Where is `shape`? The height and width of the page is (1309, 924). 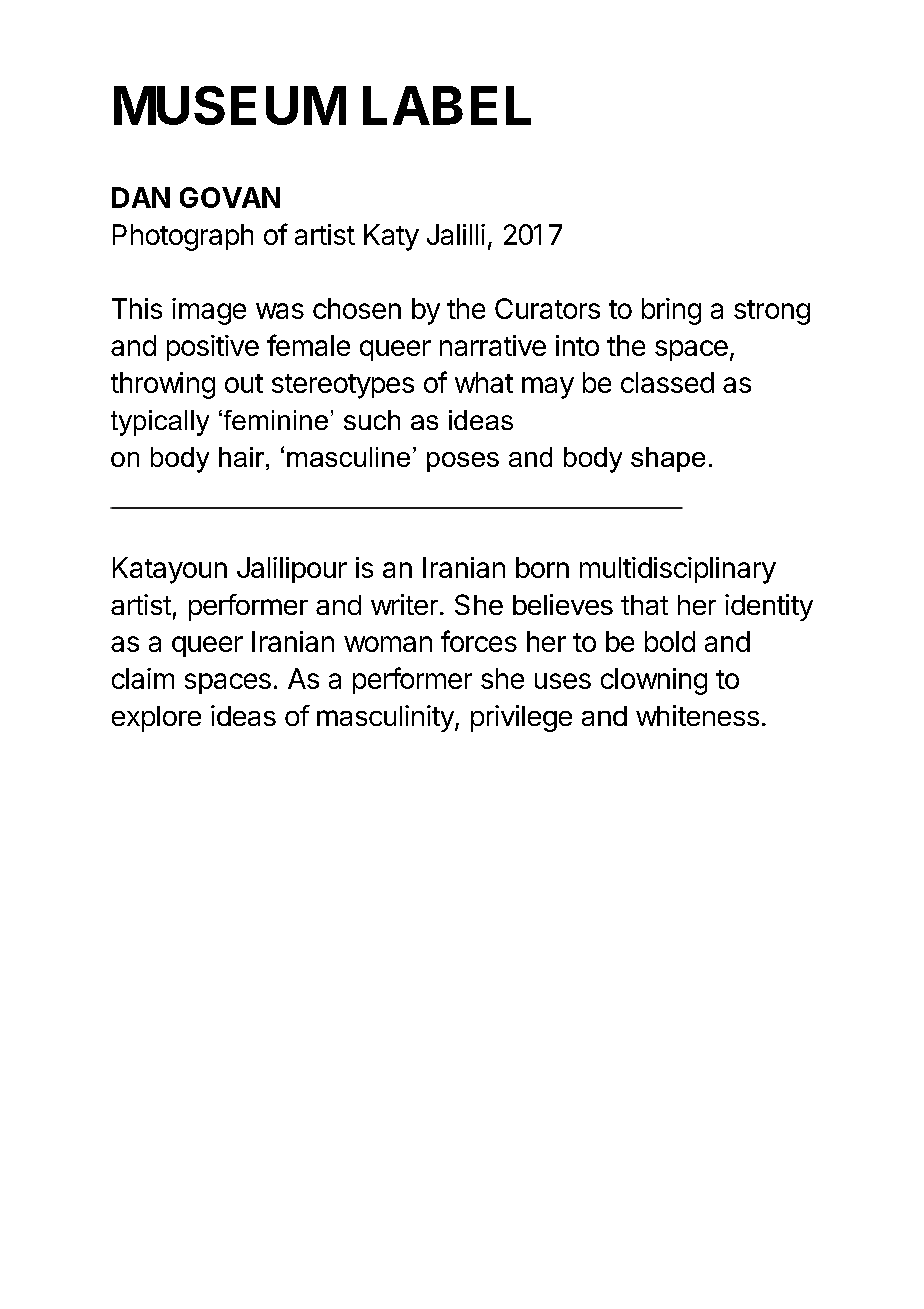
shape is located at coordinates (668, 459).
